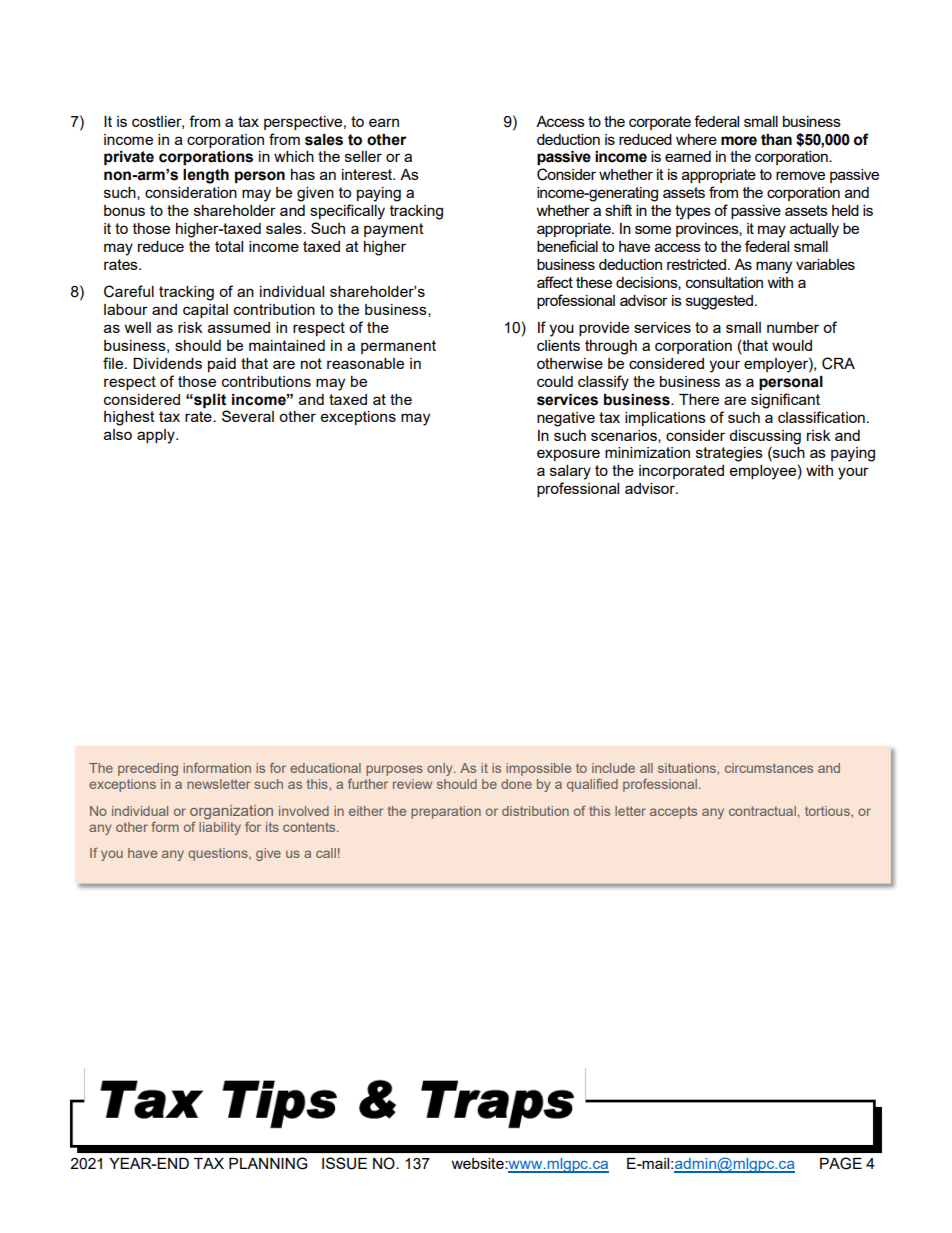  I want to click on interest, so click(368, 174).
